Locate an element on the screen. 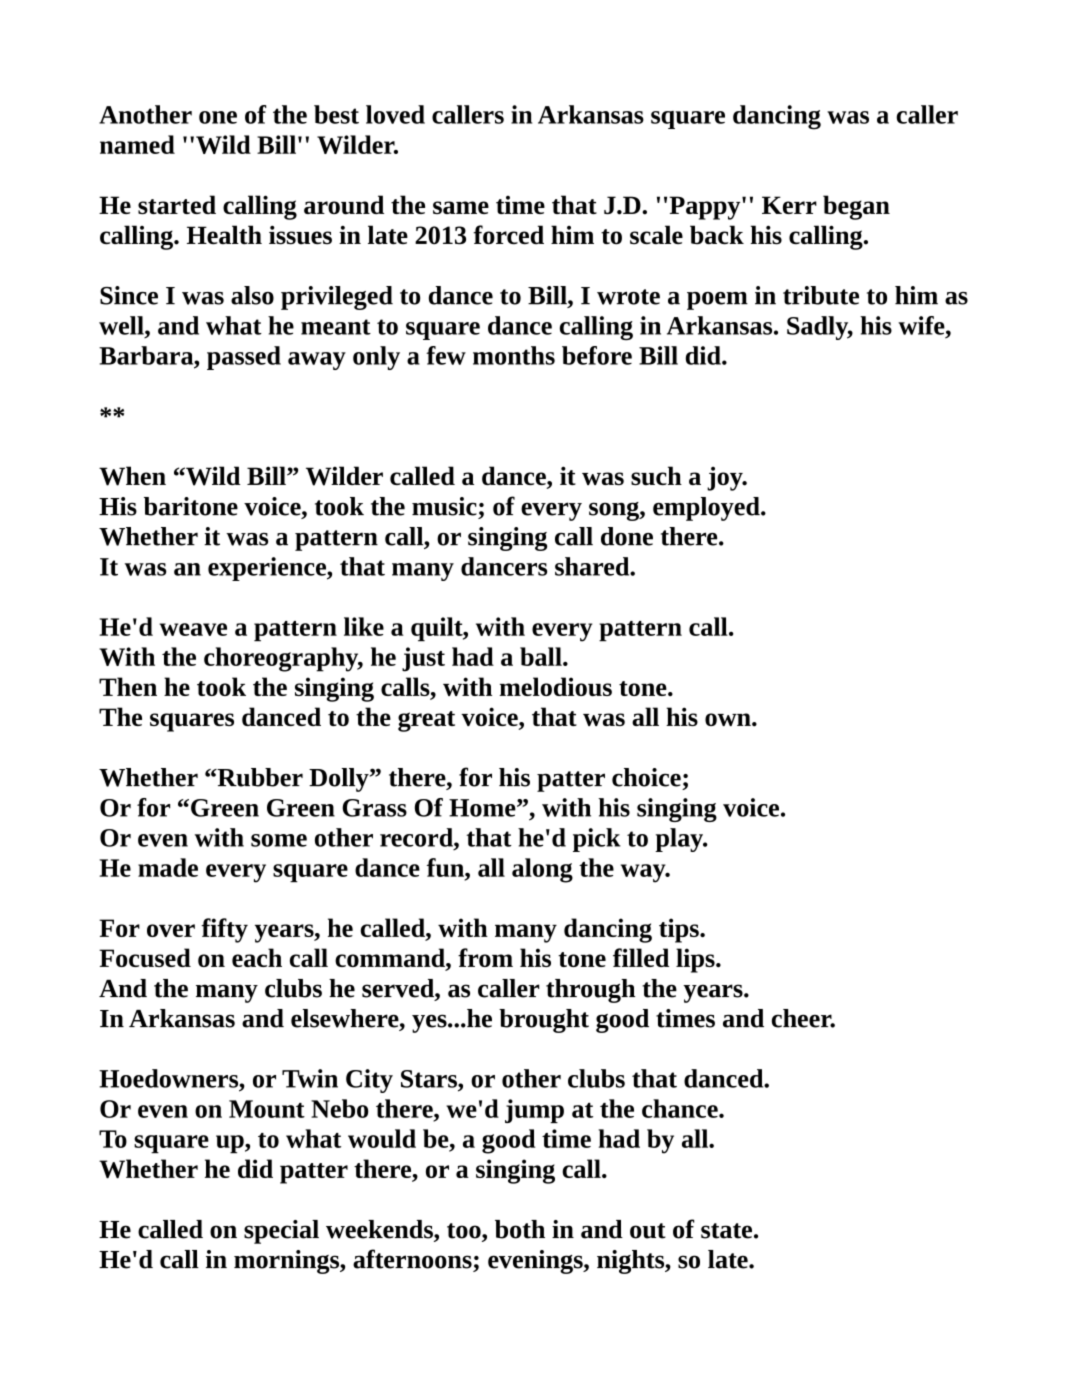 The height and width of the screenshot is (1383, 1069). Kerr is located at coordinates (789, 205).
